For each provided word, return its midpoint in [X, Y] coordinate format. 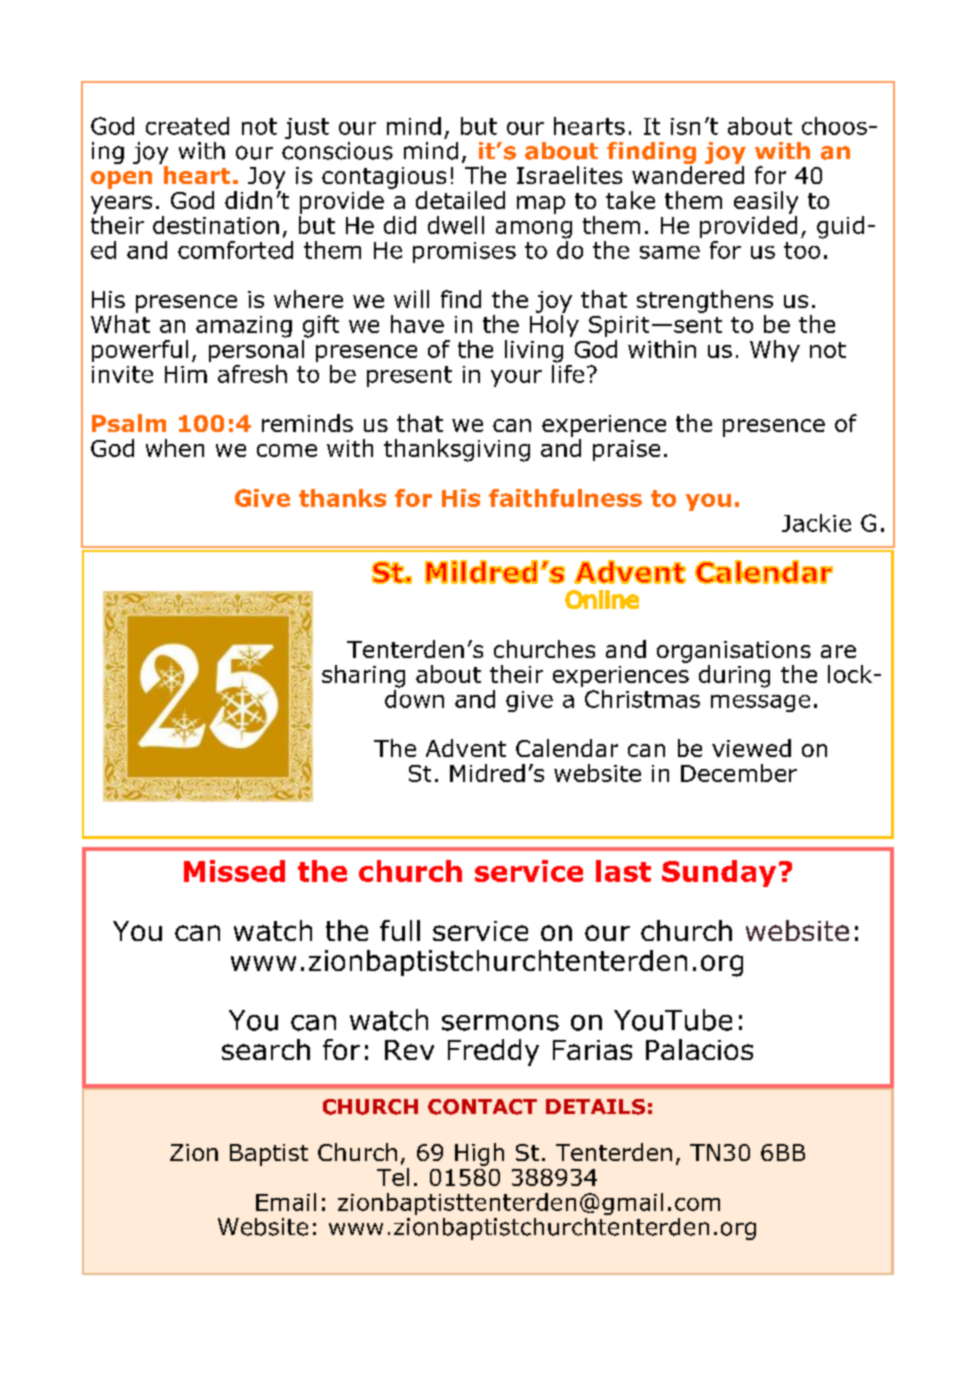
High [479, 1154]
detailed [460, 200]
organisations [734, 652]
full [400, 930]
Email [286, 1202]
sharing [363, 676]
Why [775, 351]
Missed [234, 871]
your [516, 378]
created [187, 126]
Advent [466, 748]
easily [766, 202]
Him [186, 374]
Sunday [719, 873]
